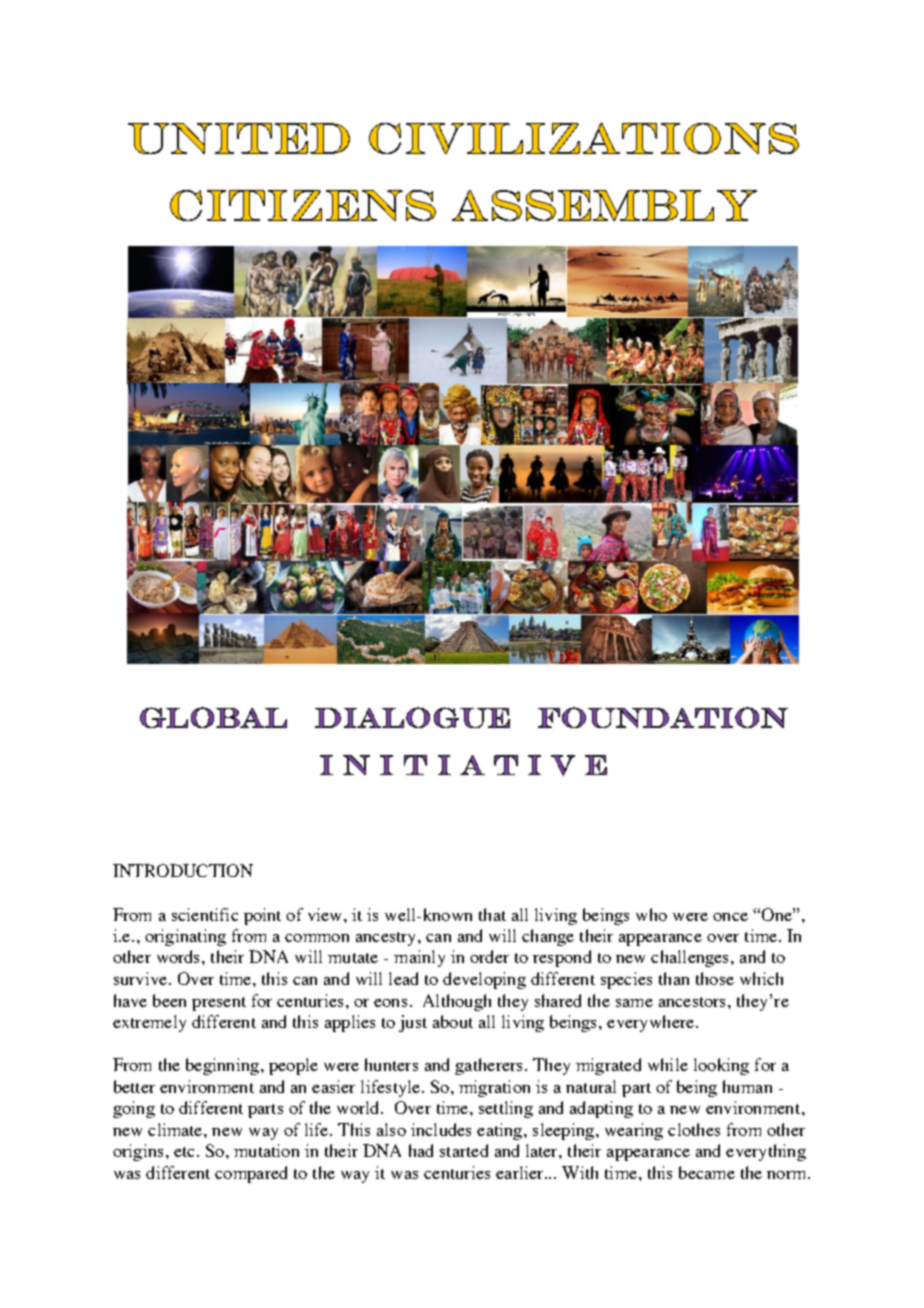 Image resolution: width=924 pixels, height=1308 pixels. I want to click on INTRODUCTION, so click(183, 870).
